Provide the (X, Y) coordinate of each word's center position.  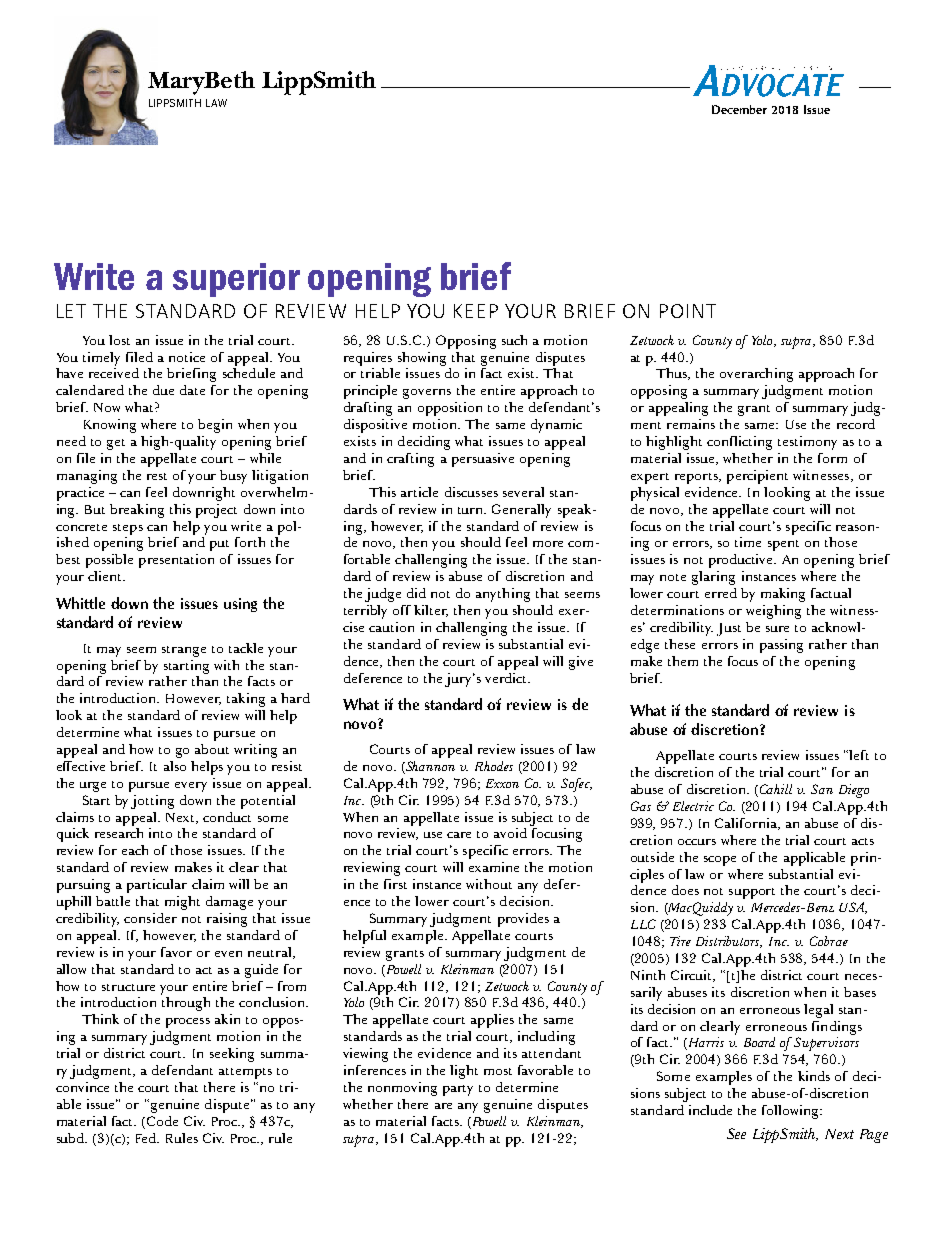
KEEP (476, 311)
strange (184, 651)
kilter (431, 611)
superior (236, 280)
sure (777, 629)
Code (162, 1121)
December (739, 109)
